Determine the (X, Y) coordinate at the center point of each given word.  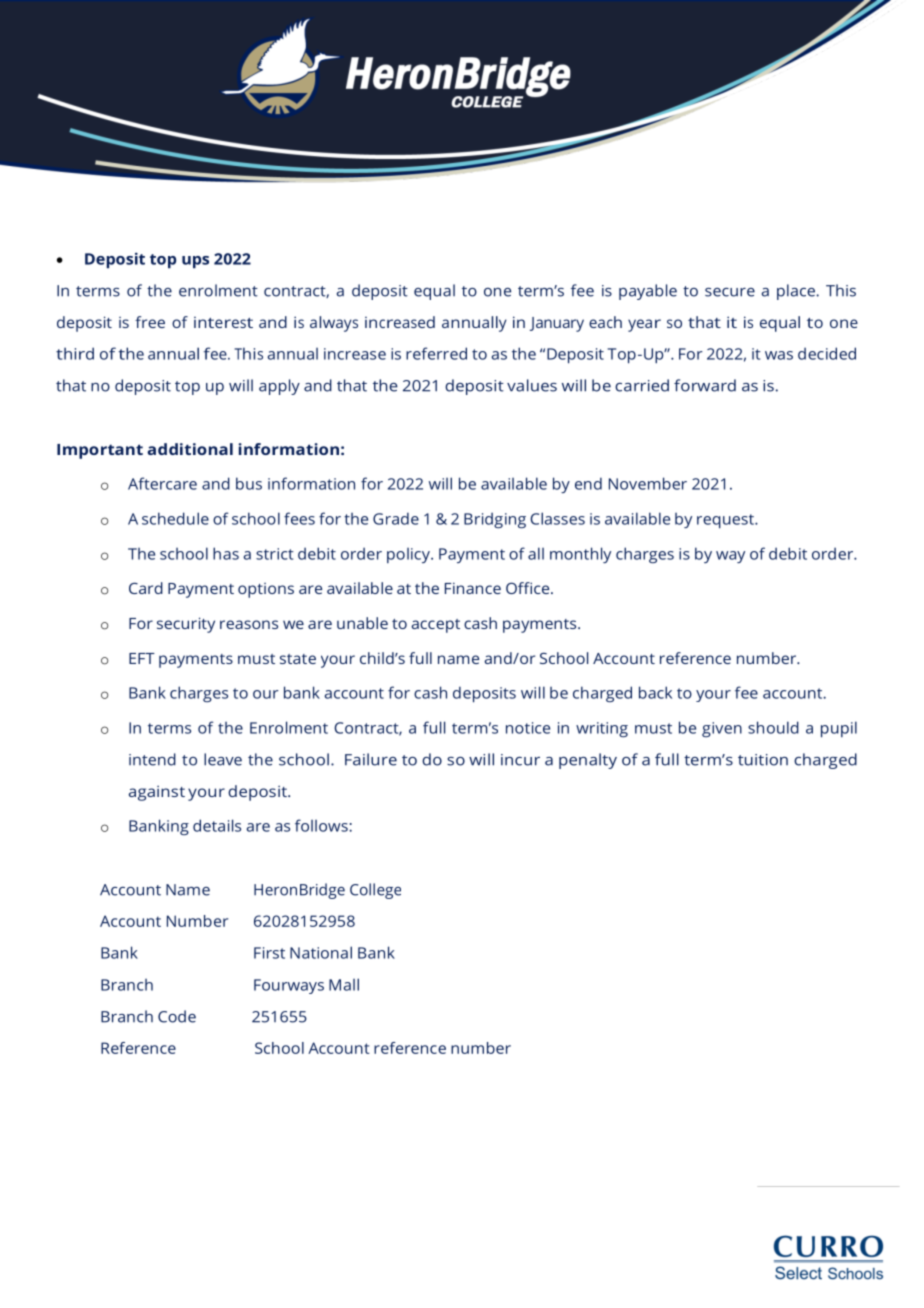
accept (435, 626)
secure (730, 292)
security (186, 625)
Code (177, 1016)
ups (195, 262)
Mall (344, 984)
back (655, 692)
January (557, 324)
